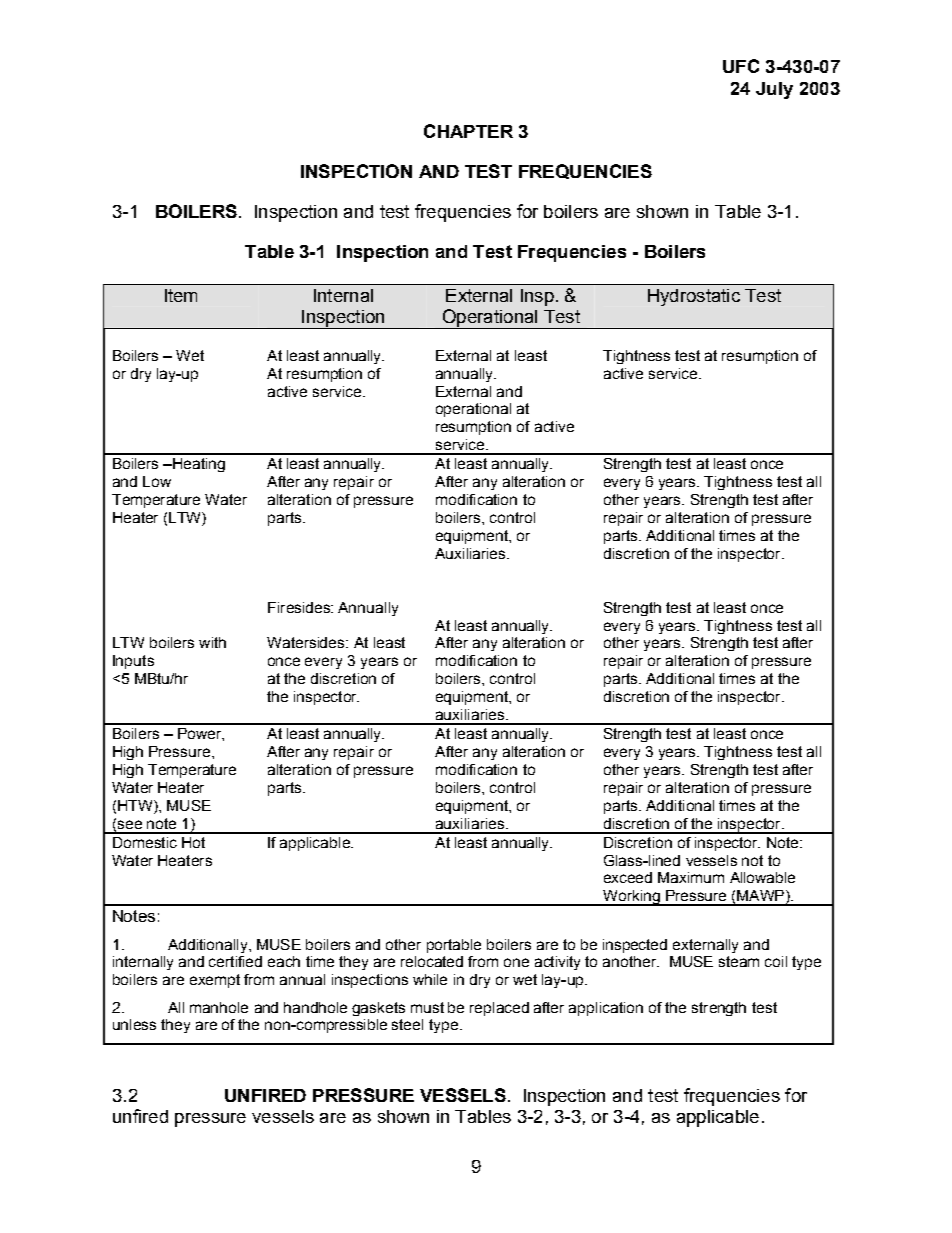 This screenshot has width=952, height=1233. I want to click on certified, so click(235, 961).
